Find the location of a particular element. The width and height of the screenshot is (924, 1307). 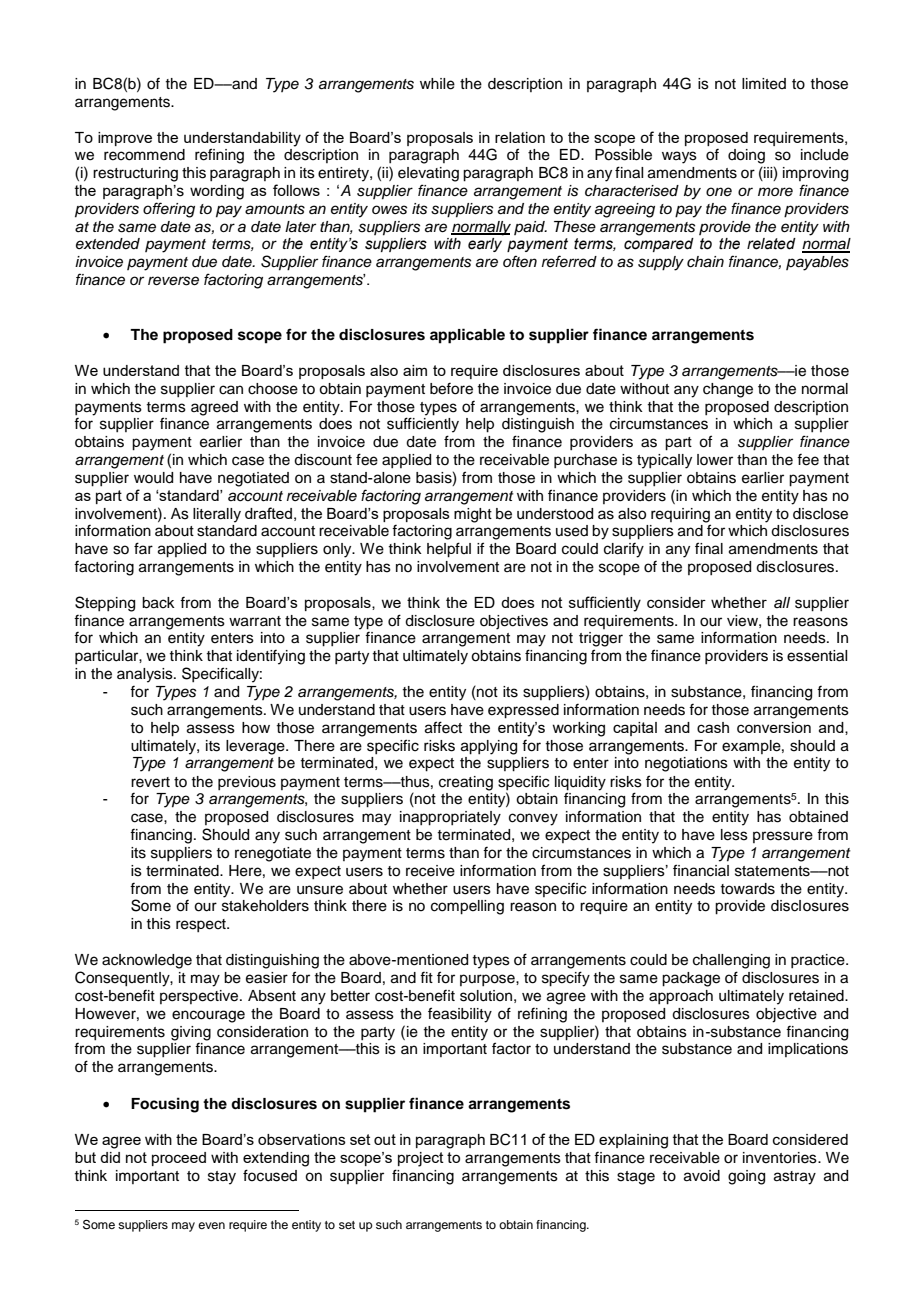

doing is located at coordinates (746, 156).
